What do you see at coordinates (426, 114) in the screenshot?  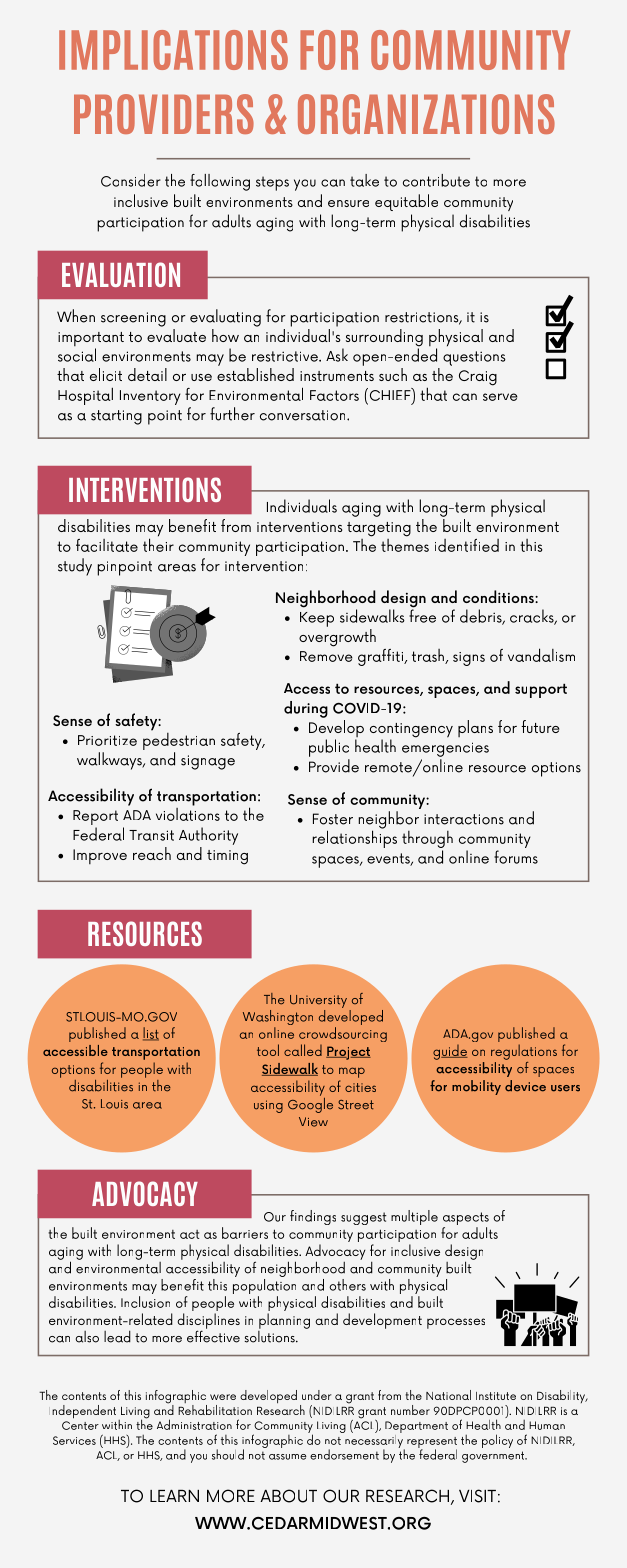 I see `ORGANIZATIONS` at bounding box center [426, 114].
